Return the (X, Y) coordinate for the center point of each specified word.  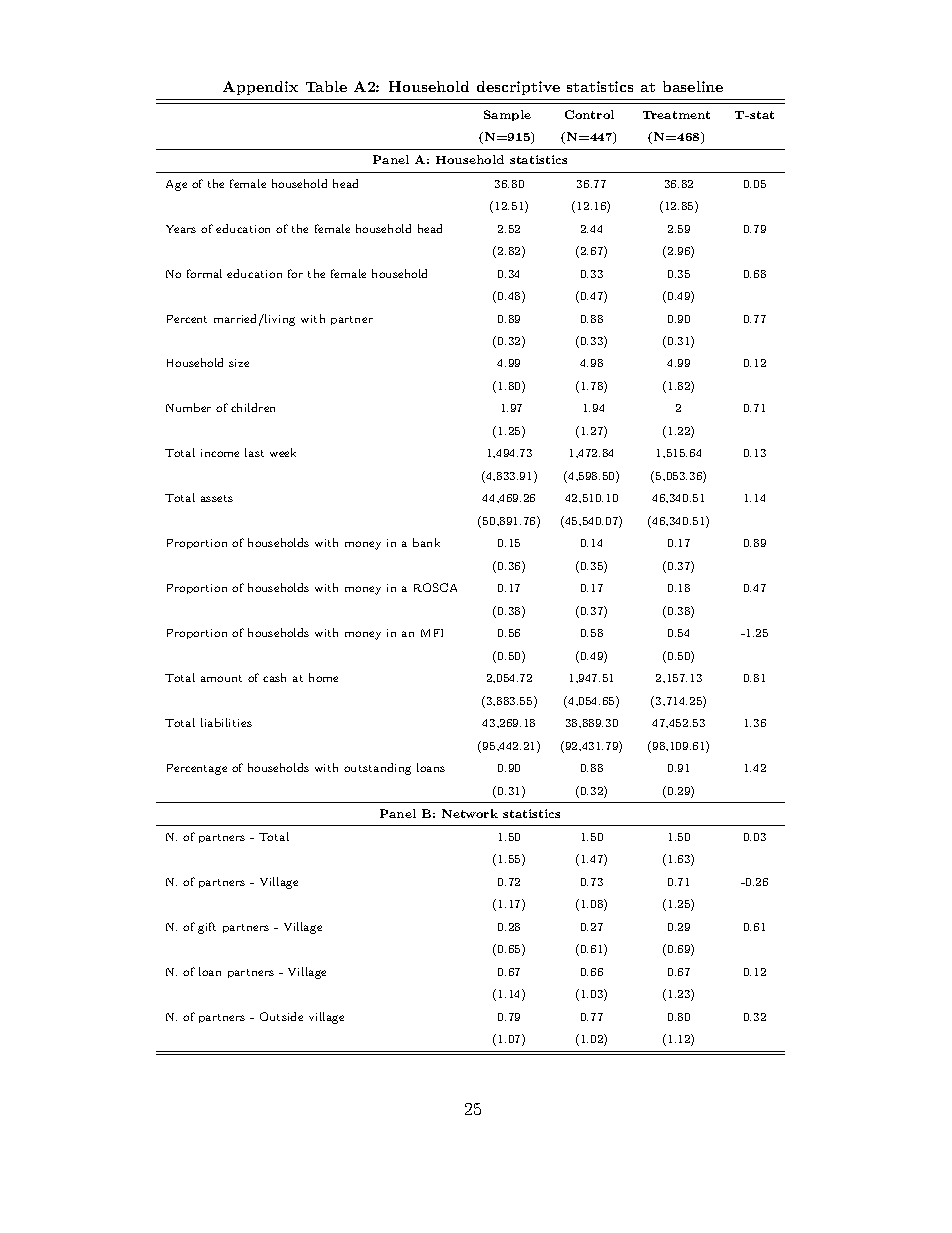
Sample (507, 115)
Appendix (260, 88)
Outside (281, 1016)
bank (426, 542)
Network (470, 813)
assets (217, 498)
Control (589, 114)
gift (207, 928)
